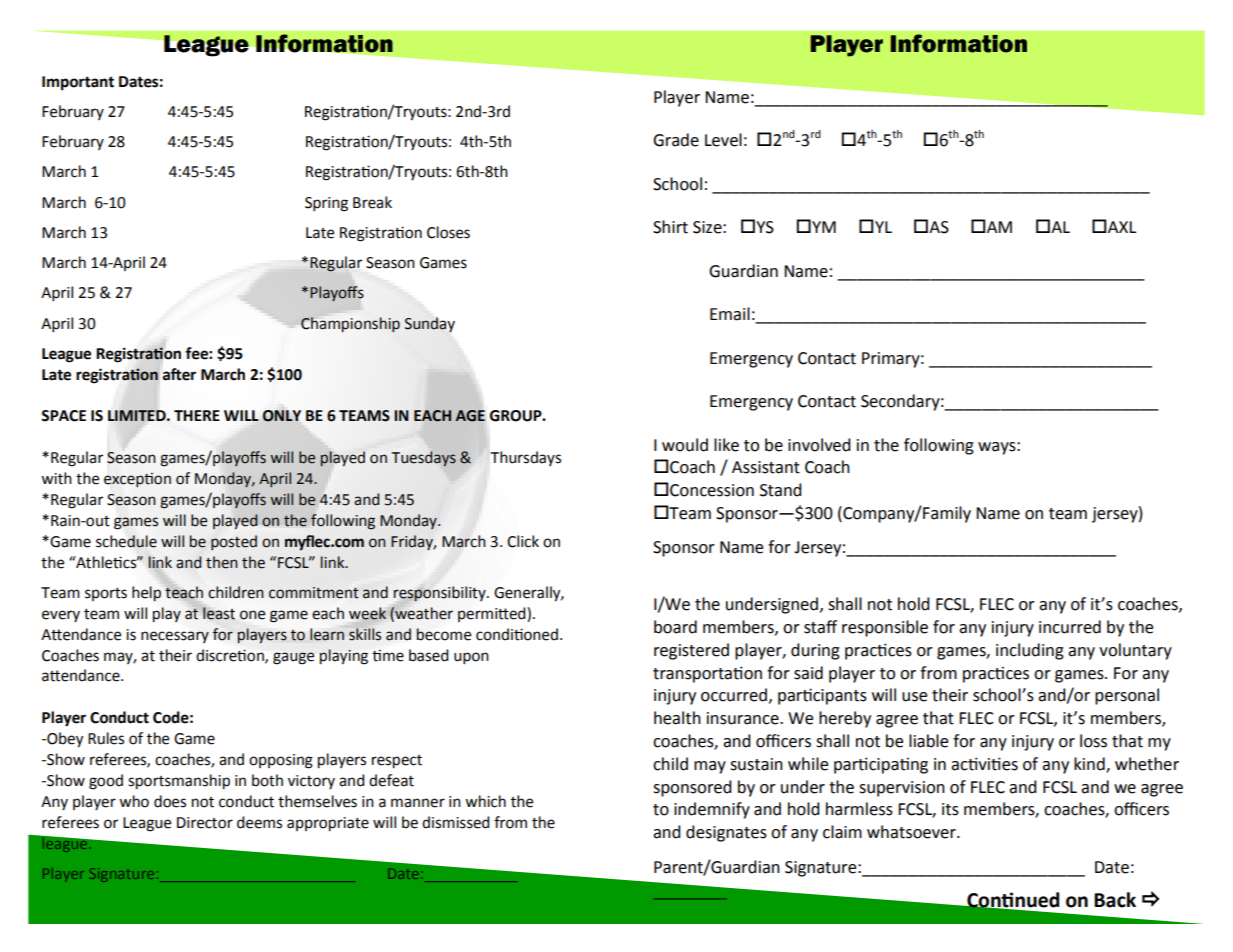 The width and height of the screenshot is (1233, 952). What do you see at coordinates (179, 374) in the screenshot?
I see `after` at bounding box center [179, 374].
